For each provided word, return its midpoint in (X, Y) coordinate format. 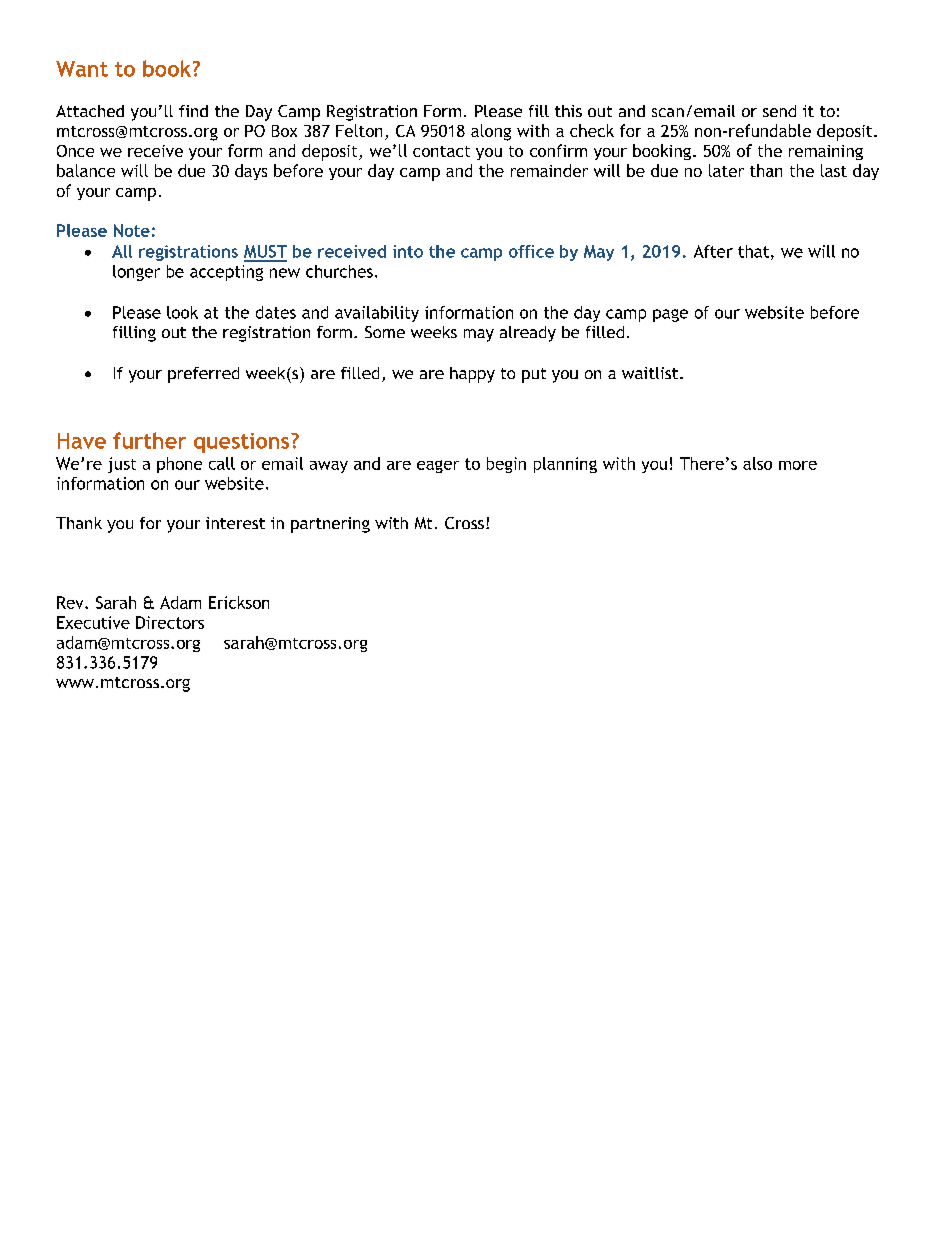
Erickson (239, 602)
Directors (170, 622)
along (491, 132)
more (798, 465)
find (193, 111)
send (779, 111)
